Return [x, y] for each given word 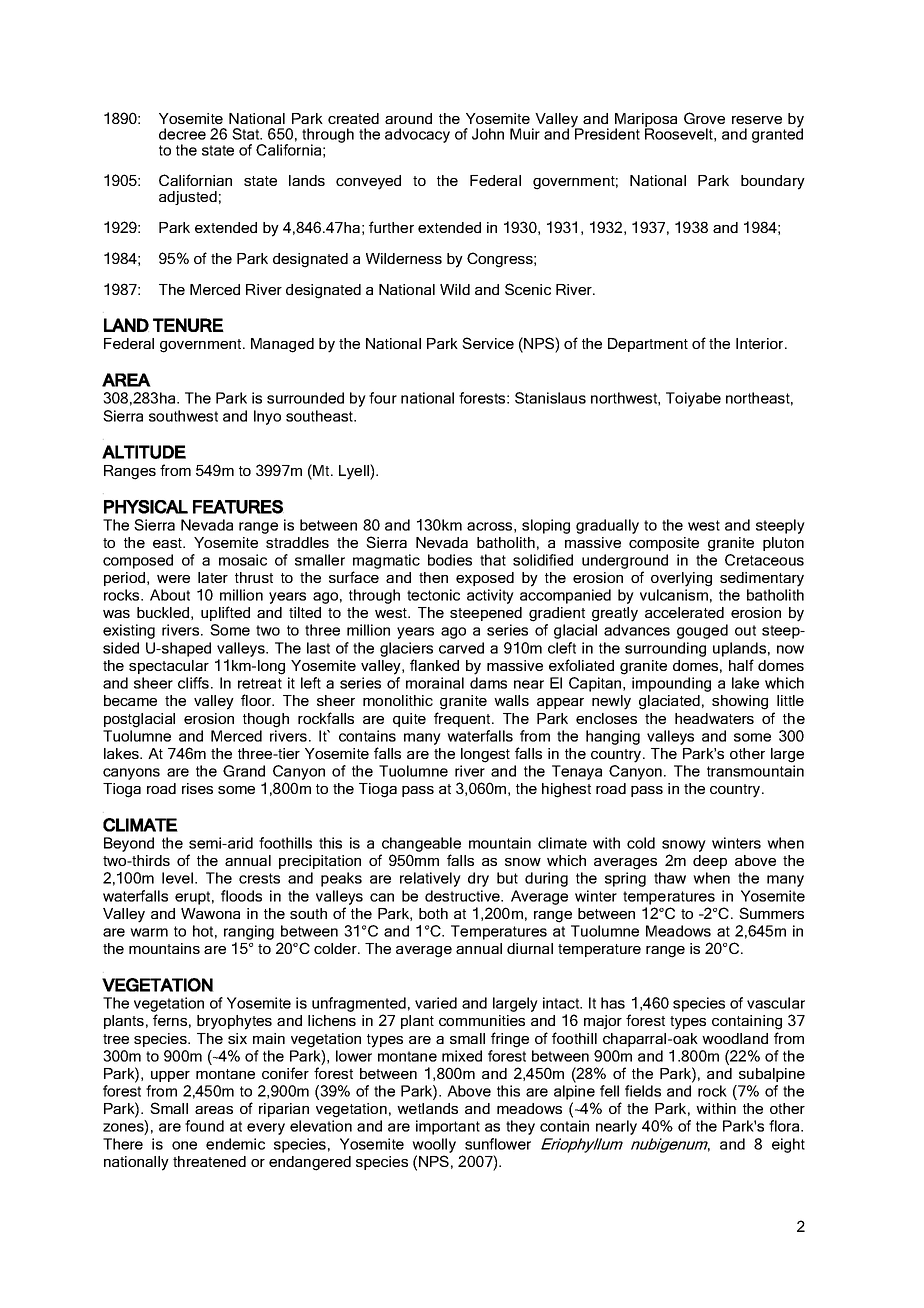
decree [182, 134]
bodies [450, 560]
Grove [704, 118]
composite [664, 544]
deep [710, 862]
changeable [420, 846]
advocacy [417, 135]
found [204, 1126]
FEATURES [238, 507]
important [448, 1127]
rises [197, 788]
